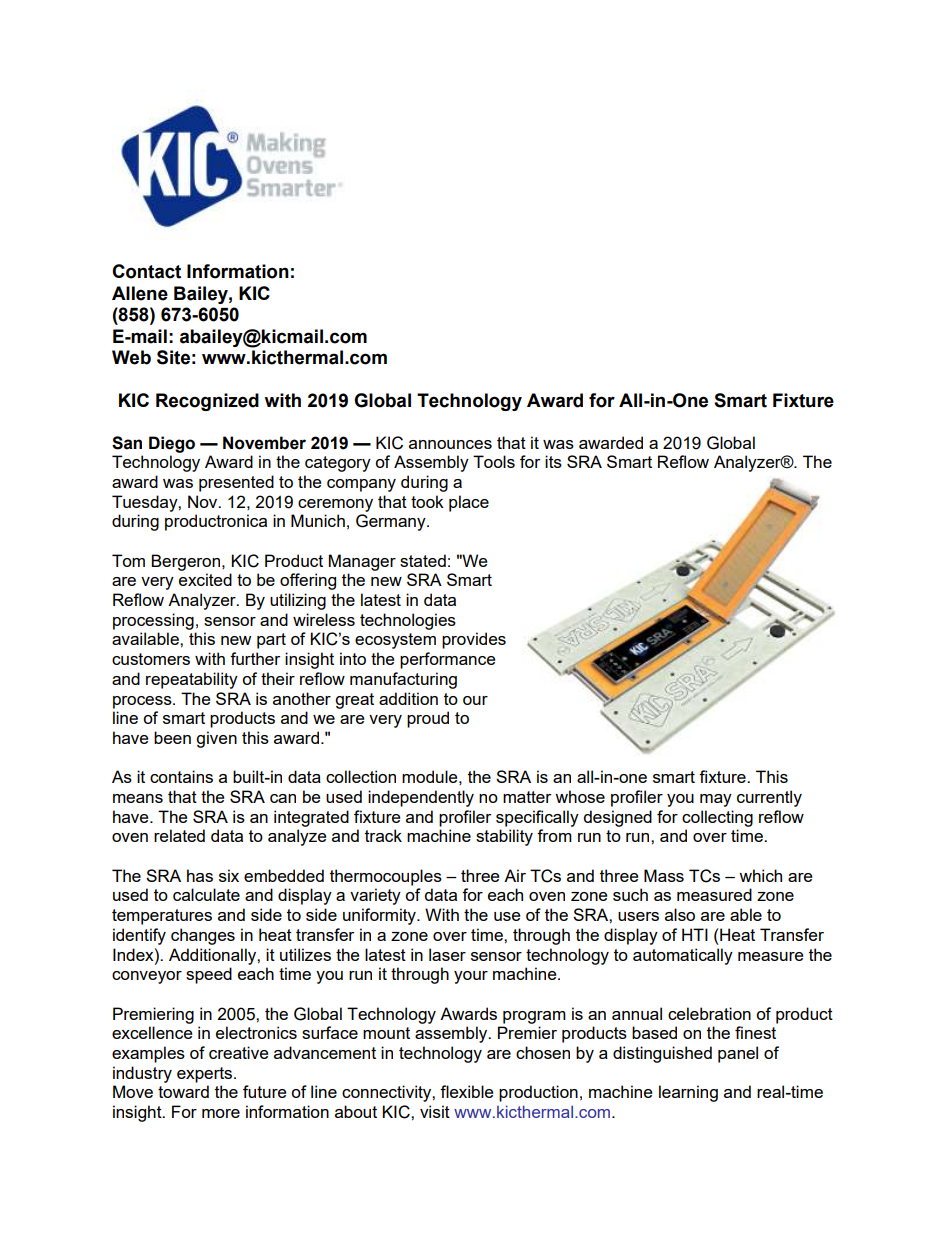 The height and width of the document is (1233, 952). What do you see at coordinates (146, 271) in the document?
I see `Contact` at bounding box center [146, 271].
